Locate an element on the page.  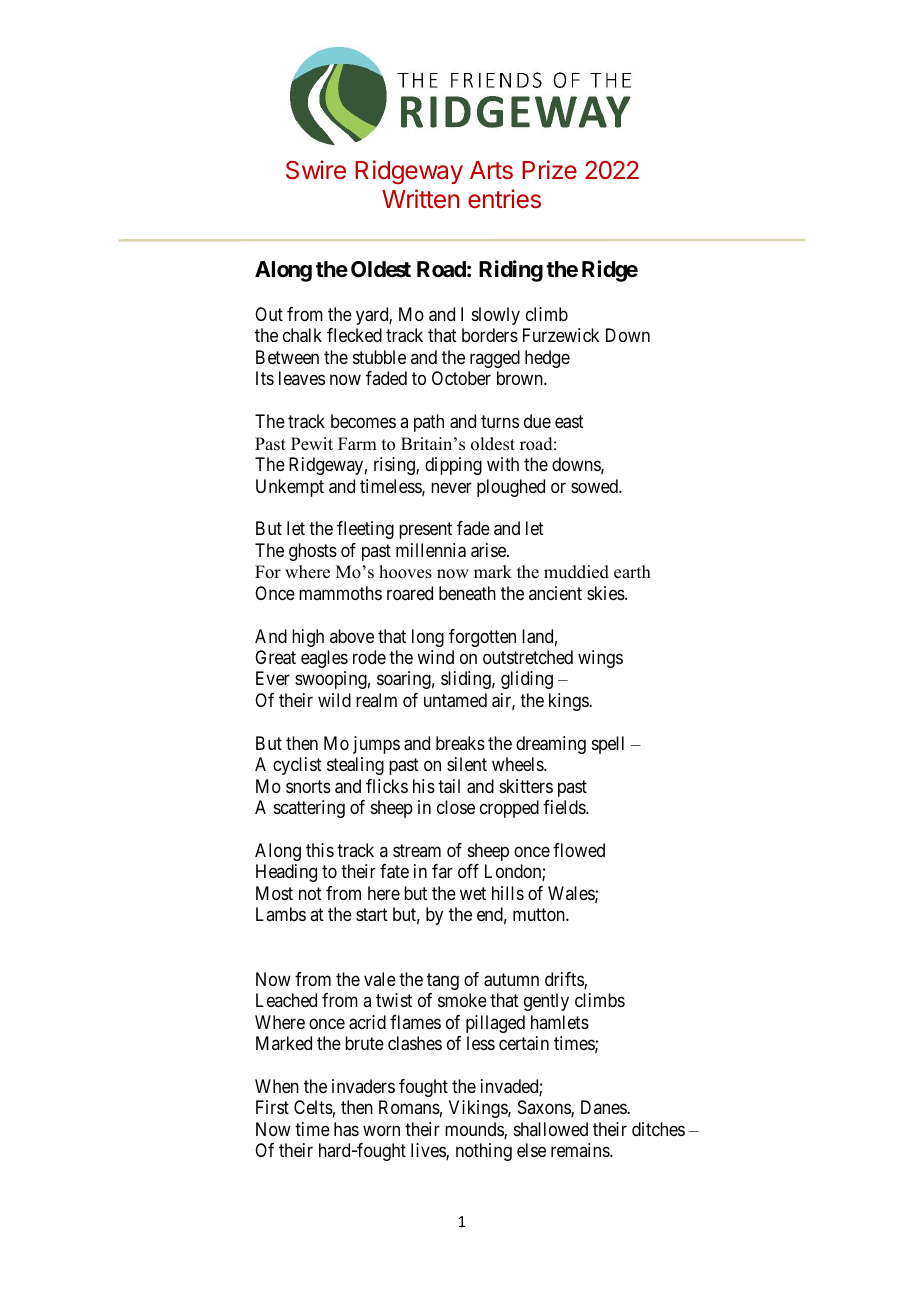
wind is located at coordinates (435, 657).
